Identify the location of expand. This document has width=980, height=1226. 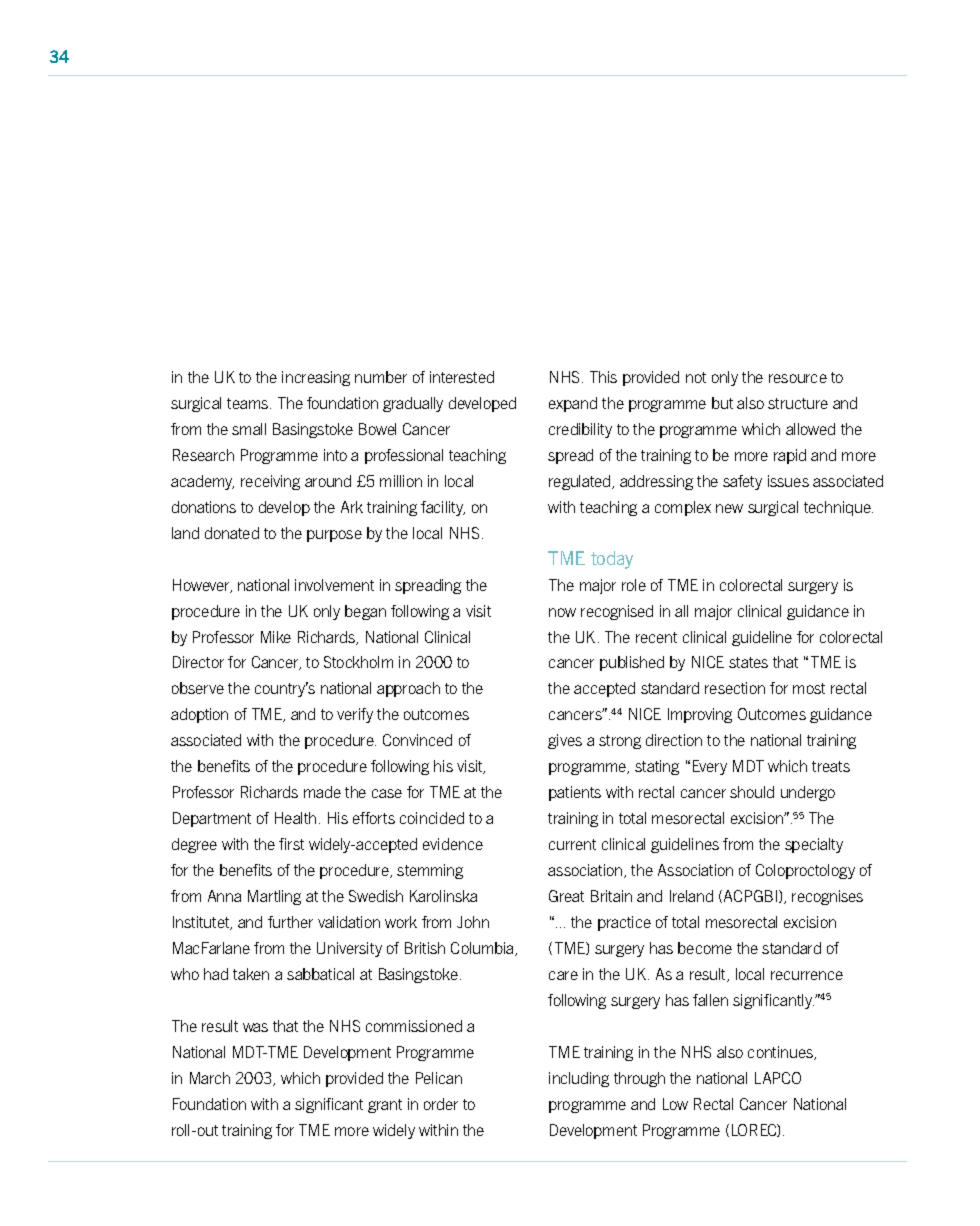
(573, 404).
